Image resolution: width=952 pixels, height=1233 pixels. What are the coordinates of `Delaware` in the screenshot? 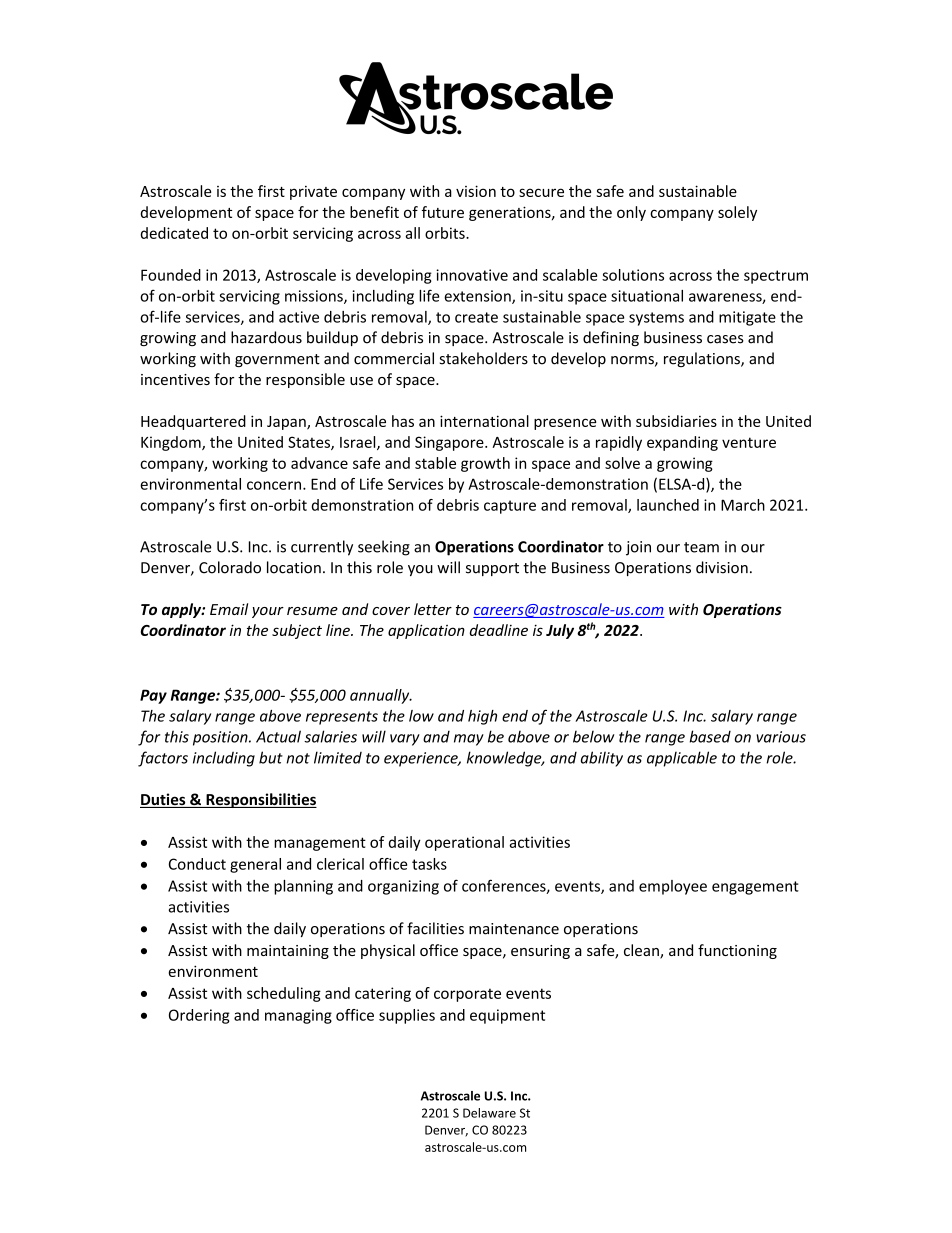 It's located at (489, 1113).
